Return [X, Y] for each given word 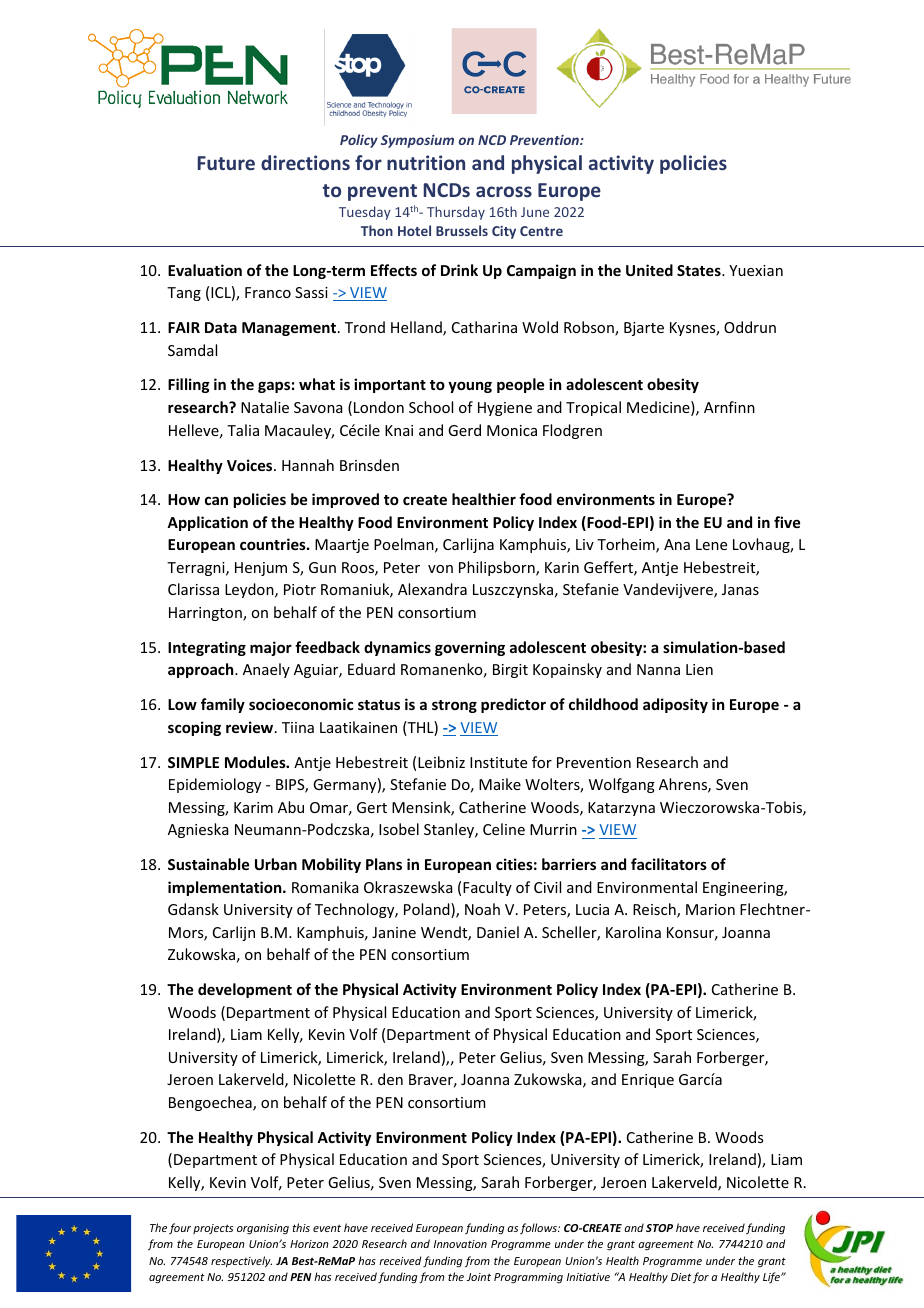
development [245, 990]
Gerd [464, 430]
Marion [710, 909]
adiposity [675, 705]
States [700, 270]
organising [263, 1229]
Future [226, 163]
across [504, 191]
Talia [243, 430]
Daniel [498, 932]
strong [454, 706]
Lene [711, 544]
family [223, 705]
